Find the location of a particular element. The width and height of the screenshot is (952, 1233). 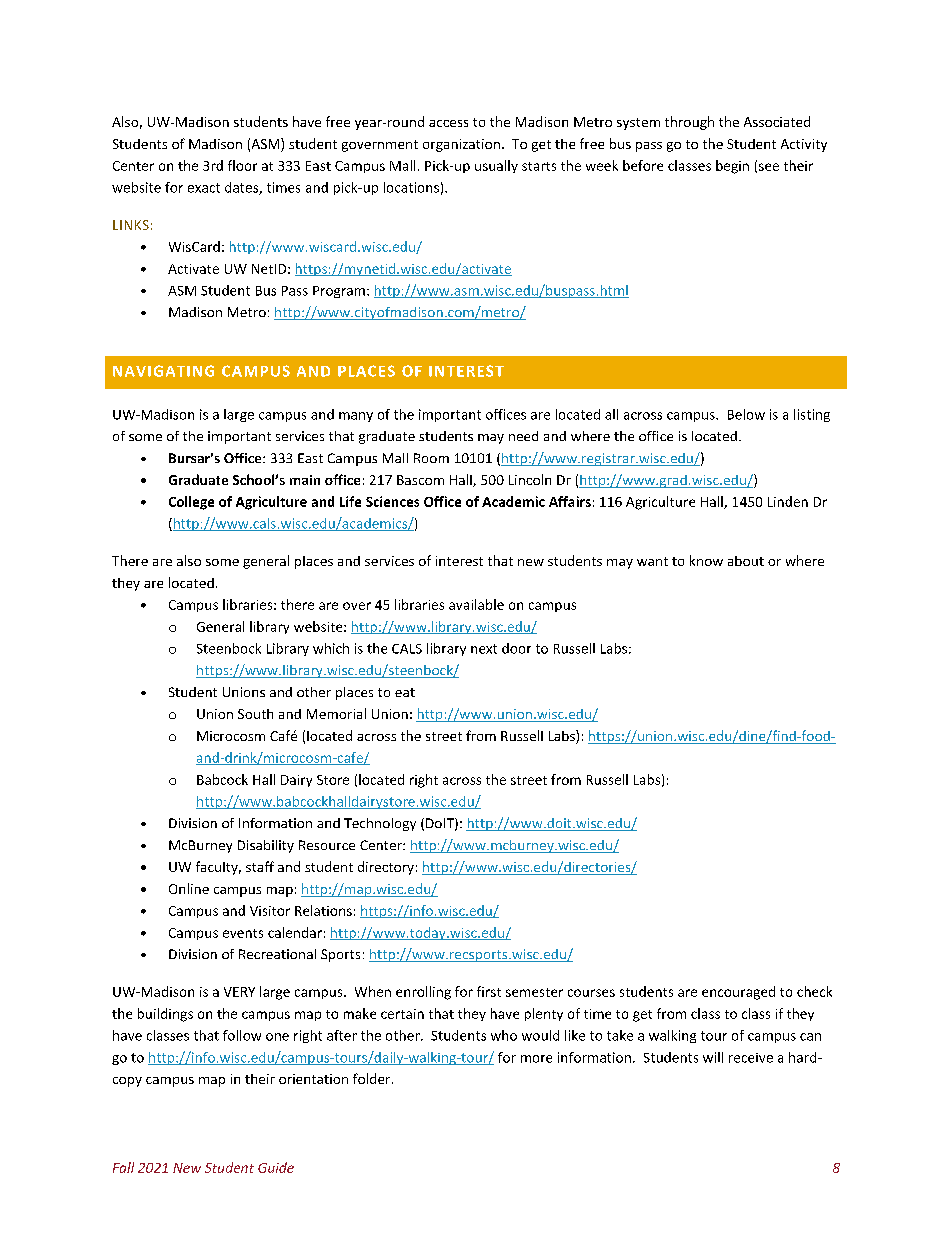

organization is located at coordinates (461, 145).
